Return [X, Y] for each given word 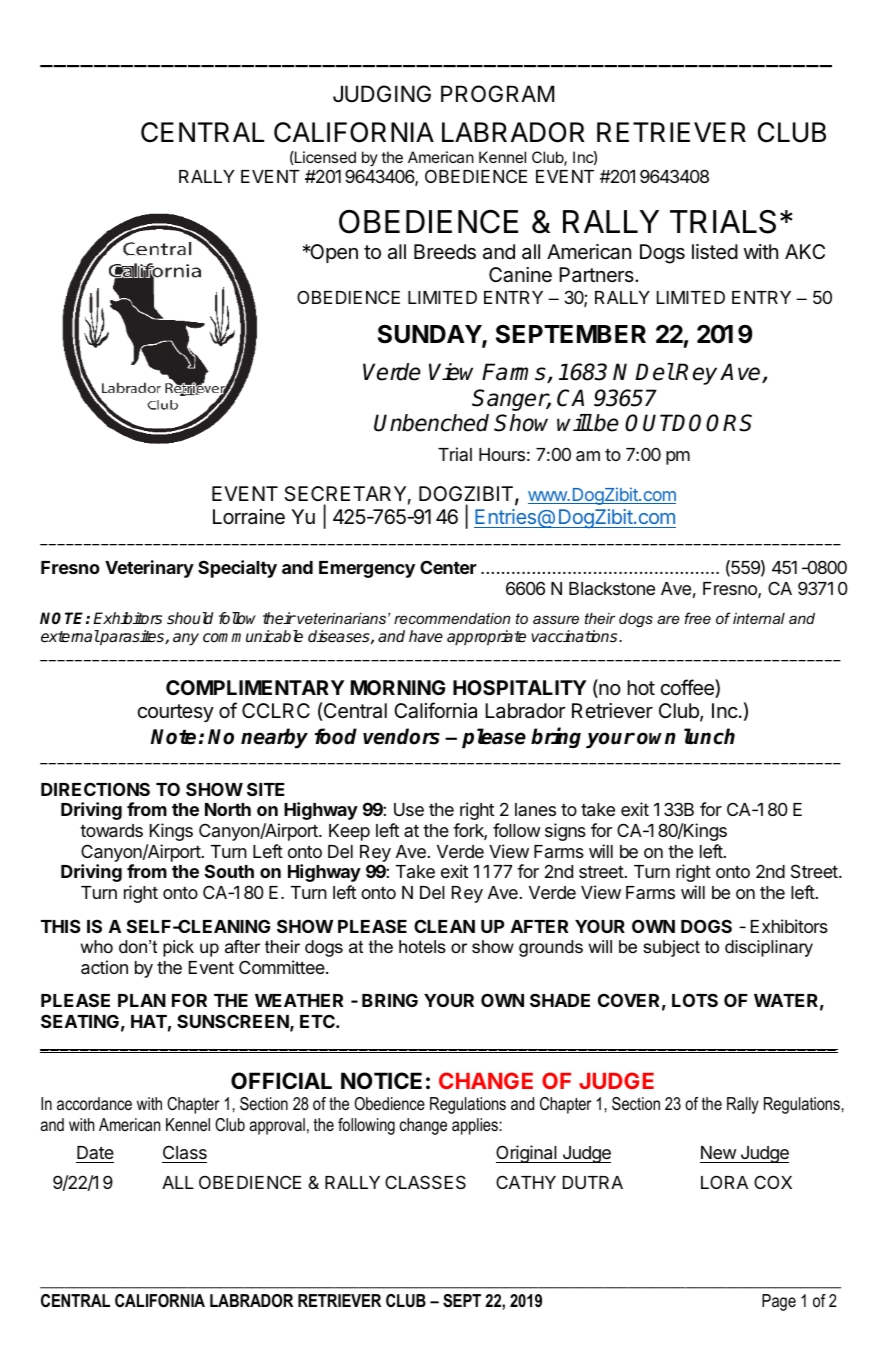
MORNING [398, 687]
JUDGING [382, 94]
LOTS [695, 1000]
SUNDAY [430, 335]
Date [95, 1154]
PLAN [142, 1000]
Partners [597, 274]
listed [715, 252]
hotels [422, 947]
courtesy [176, 713]
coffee [688, 688]
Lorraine [249, 516]
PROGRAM [497, 94]
